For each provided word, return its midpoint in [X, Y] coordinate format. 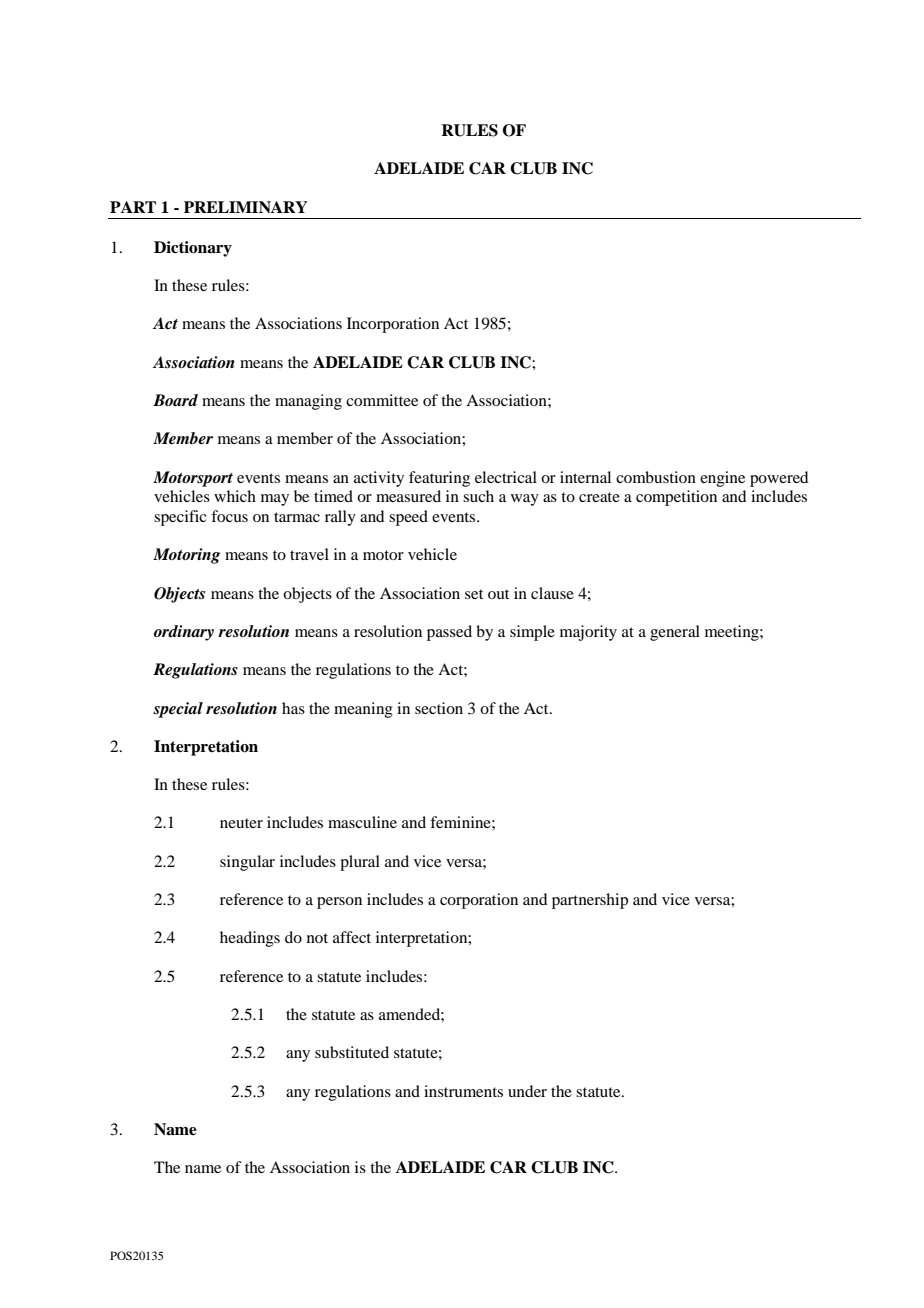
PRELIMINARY [246, 207]
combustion [656, 477]
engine [722, 479]
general [675, 633]
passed [449, 633]
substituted [352, 1052]
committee [382, 400]
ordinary [184, 633]
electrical [506, 477]
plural [360, 863]
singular [247, 863]
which [235, 496]
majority [588, 633]
